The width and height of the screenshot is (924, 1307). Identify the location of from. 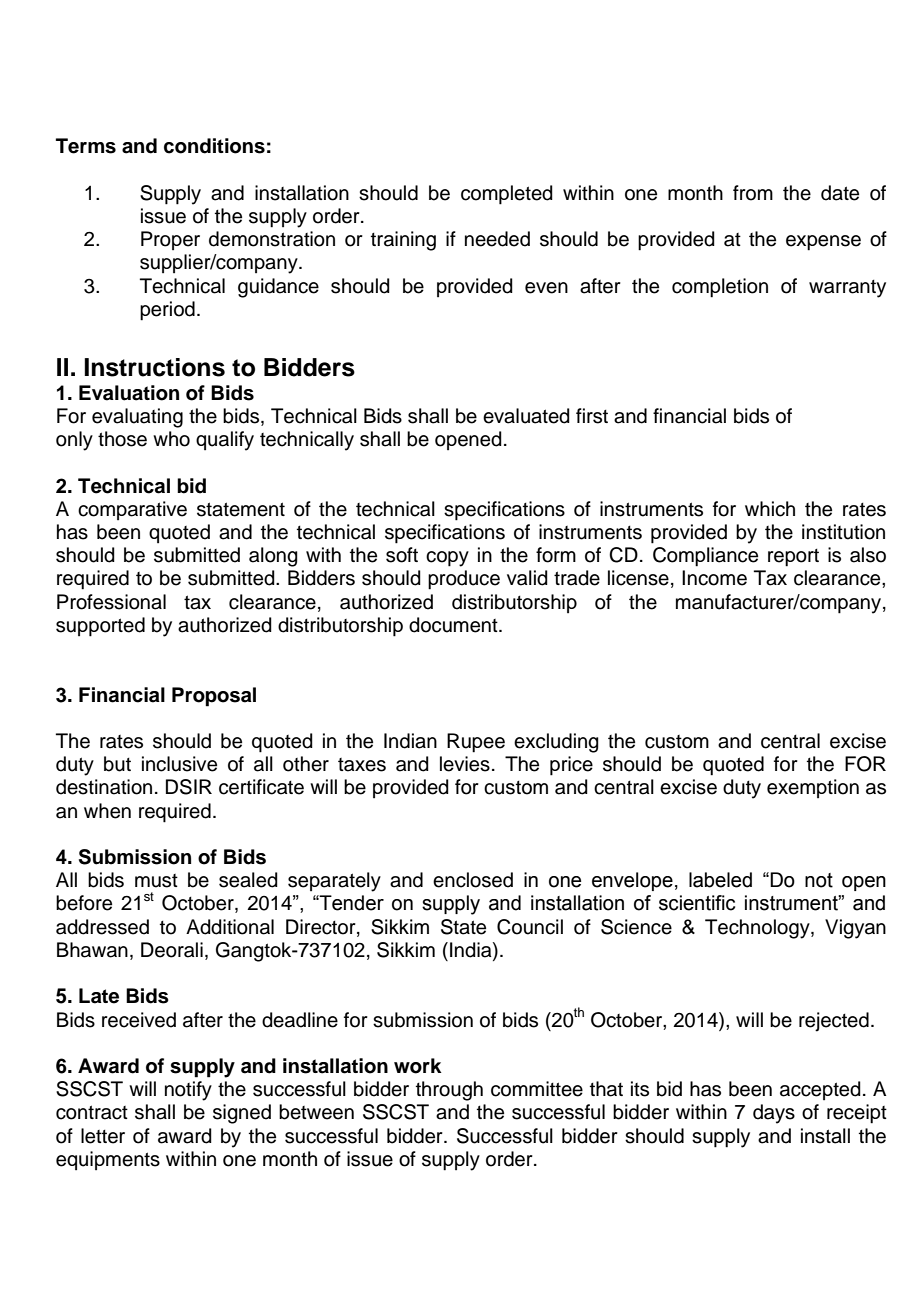
(753, 193).
